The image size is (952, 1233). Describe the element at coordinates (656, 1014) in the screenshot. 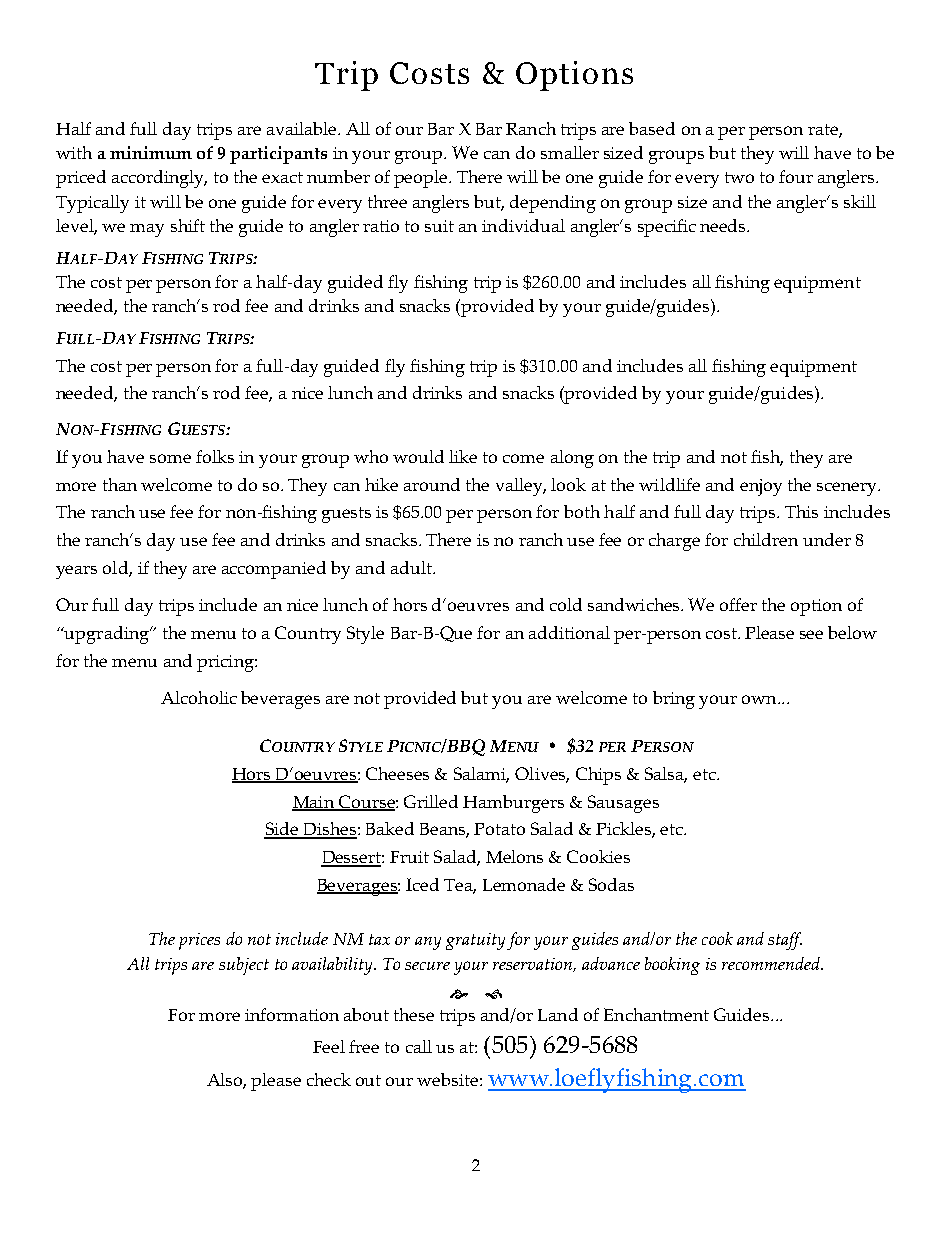

I see `Enchantment` at that location.
